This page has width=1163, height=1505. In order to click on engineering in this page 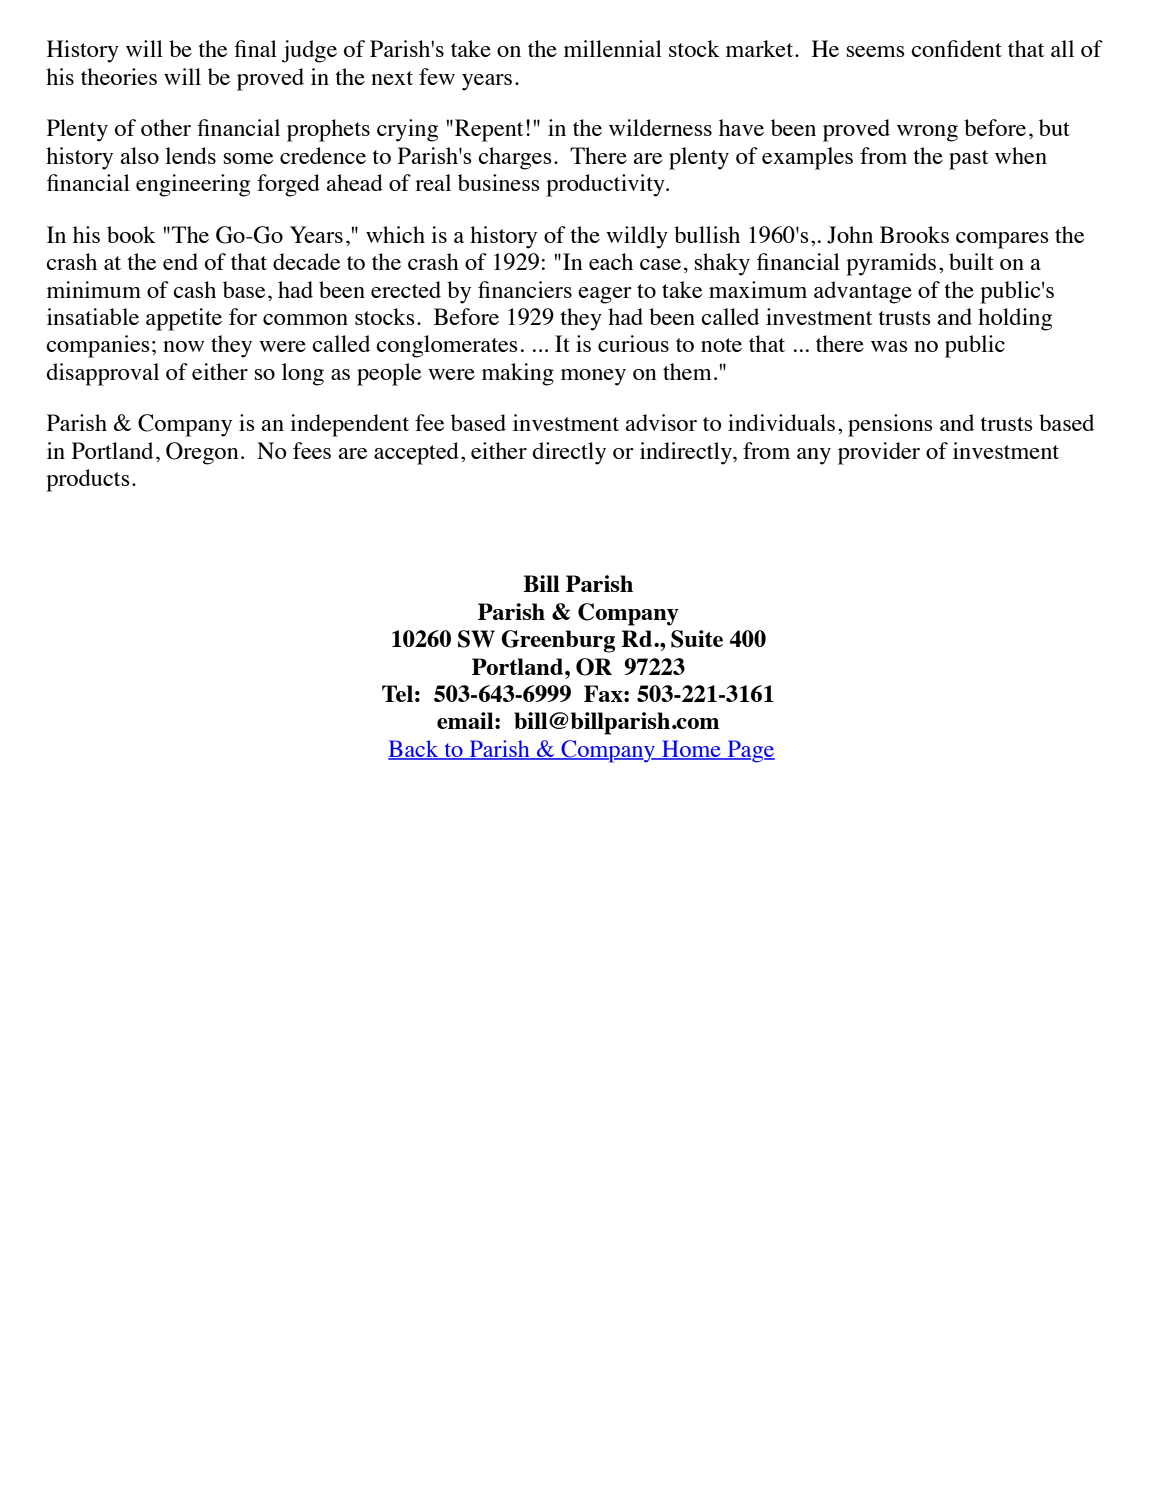, I will do `click(193, 185)`.
